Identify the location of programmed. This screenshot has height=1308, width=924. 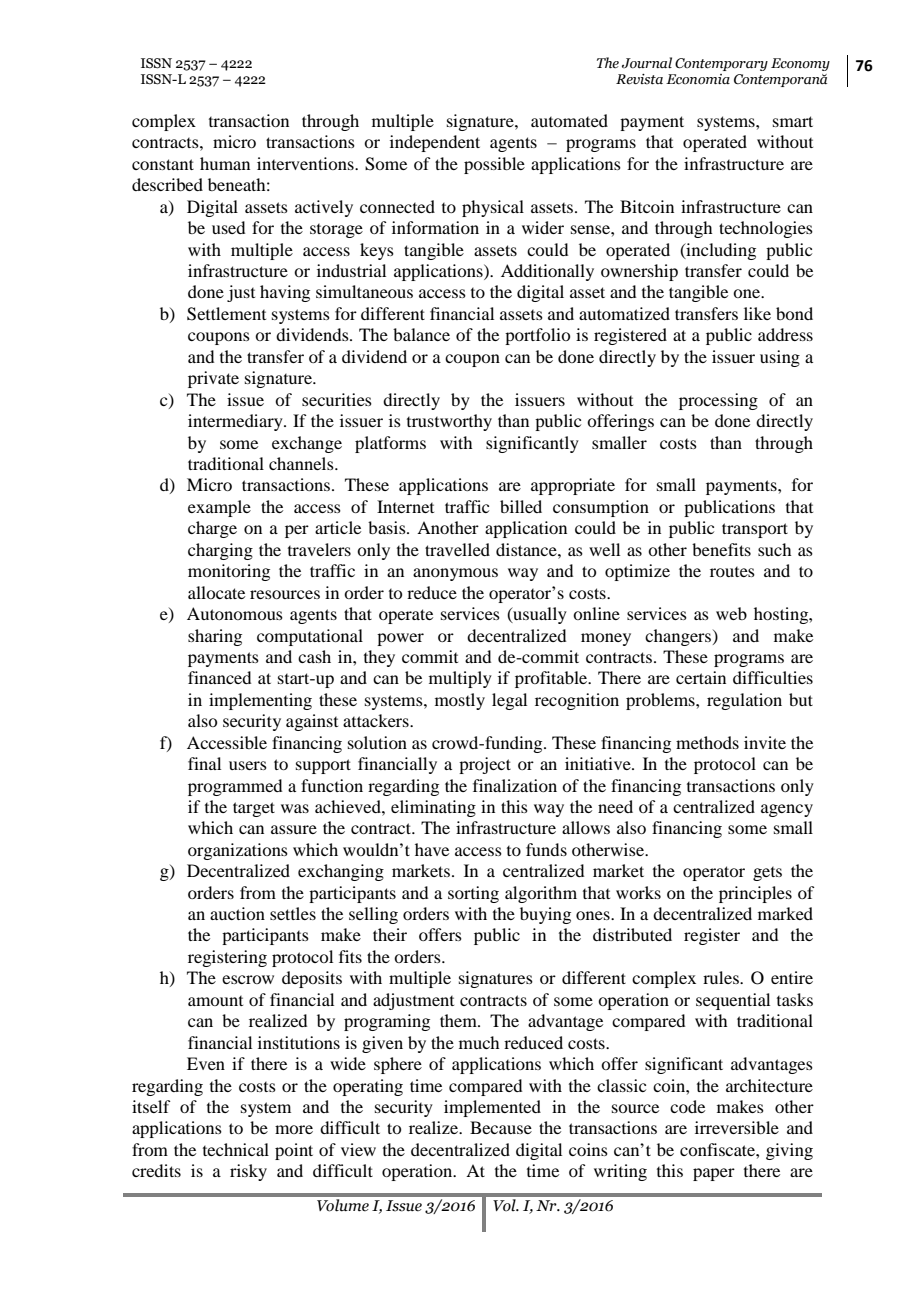
(235, 787).
